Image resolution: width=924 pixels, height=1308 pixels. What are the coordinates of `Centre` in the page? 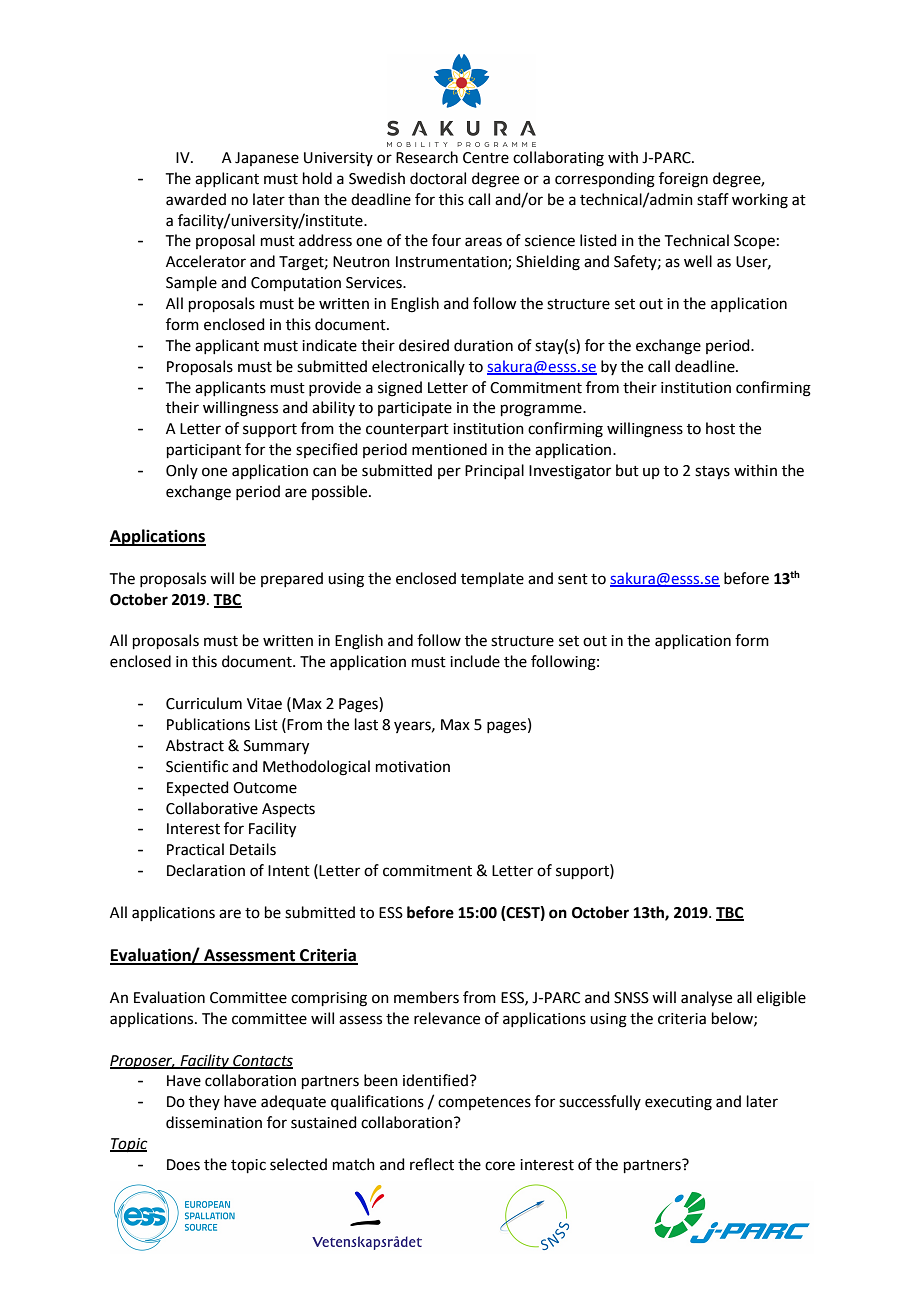 It's located at (486, 158).
